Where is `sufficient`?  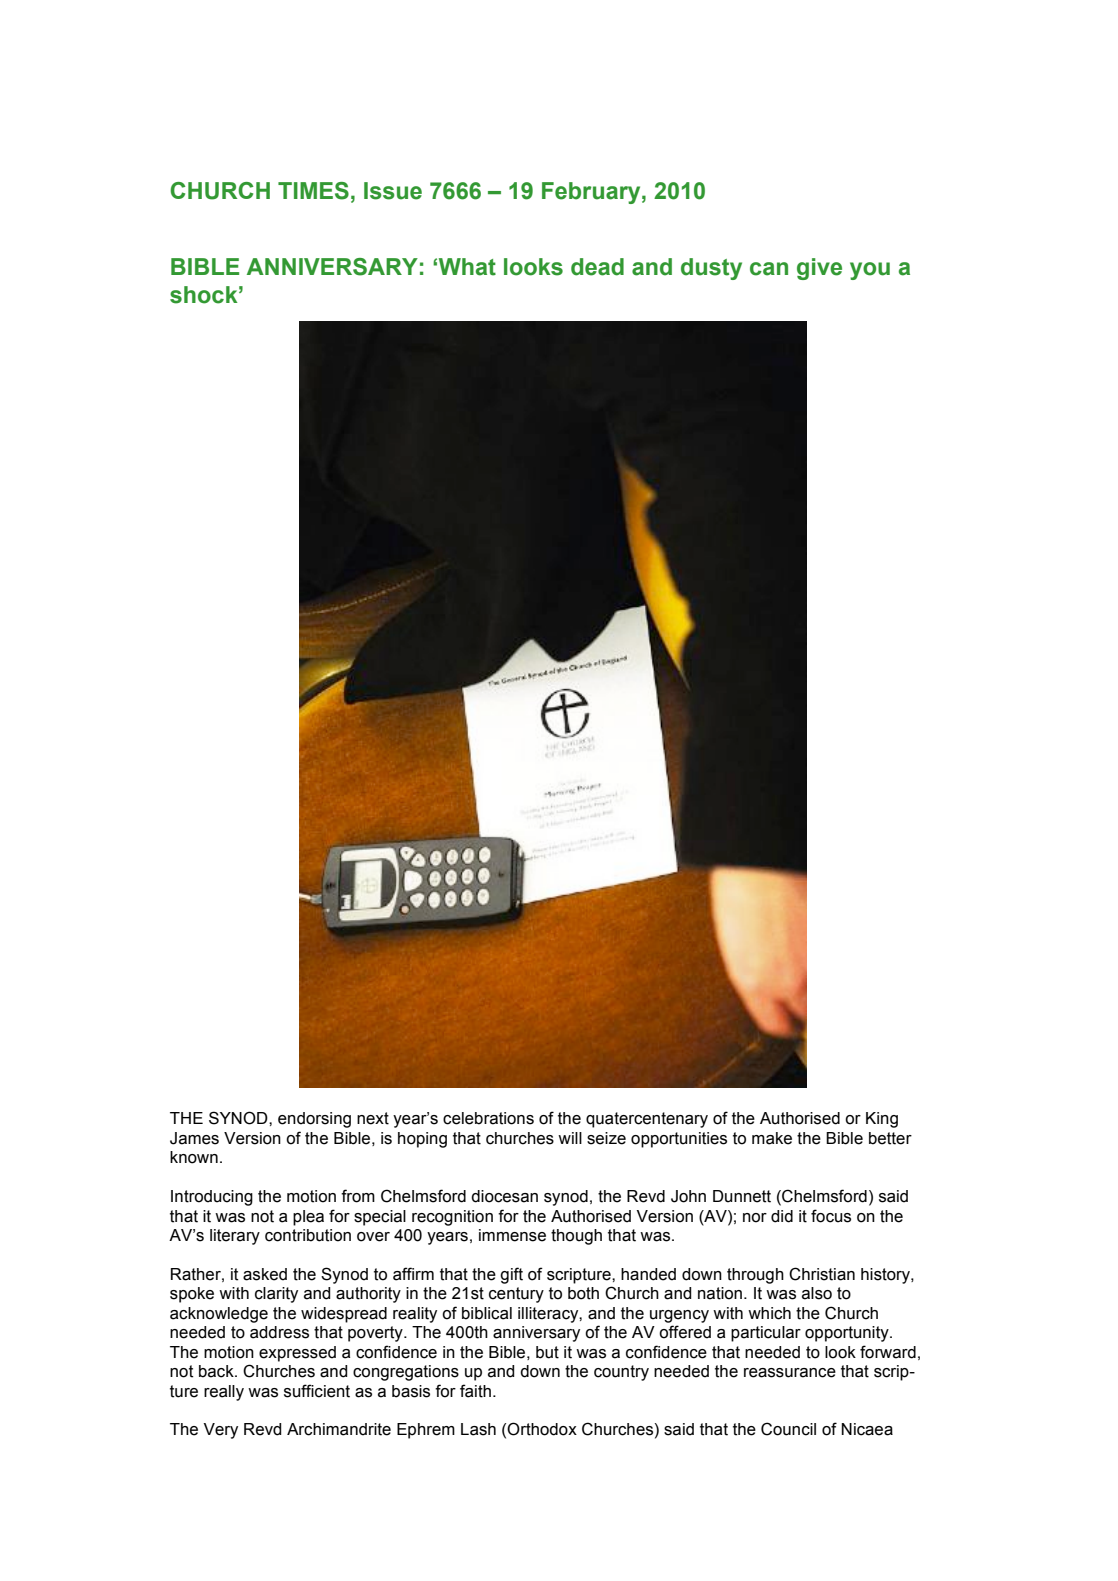 sufficient is located at coordinates (317, 1391).
